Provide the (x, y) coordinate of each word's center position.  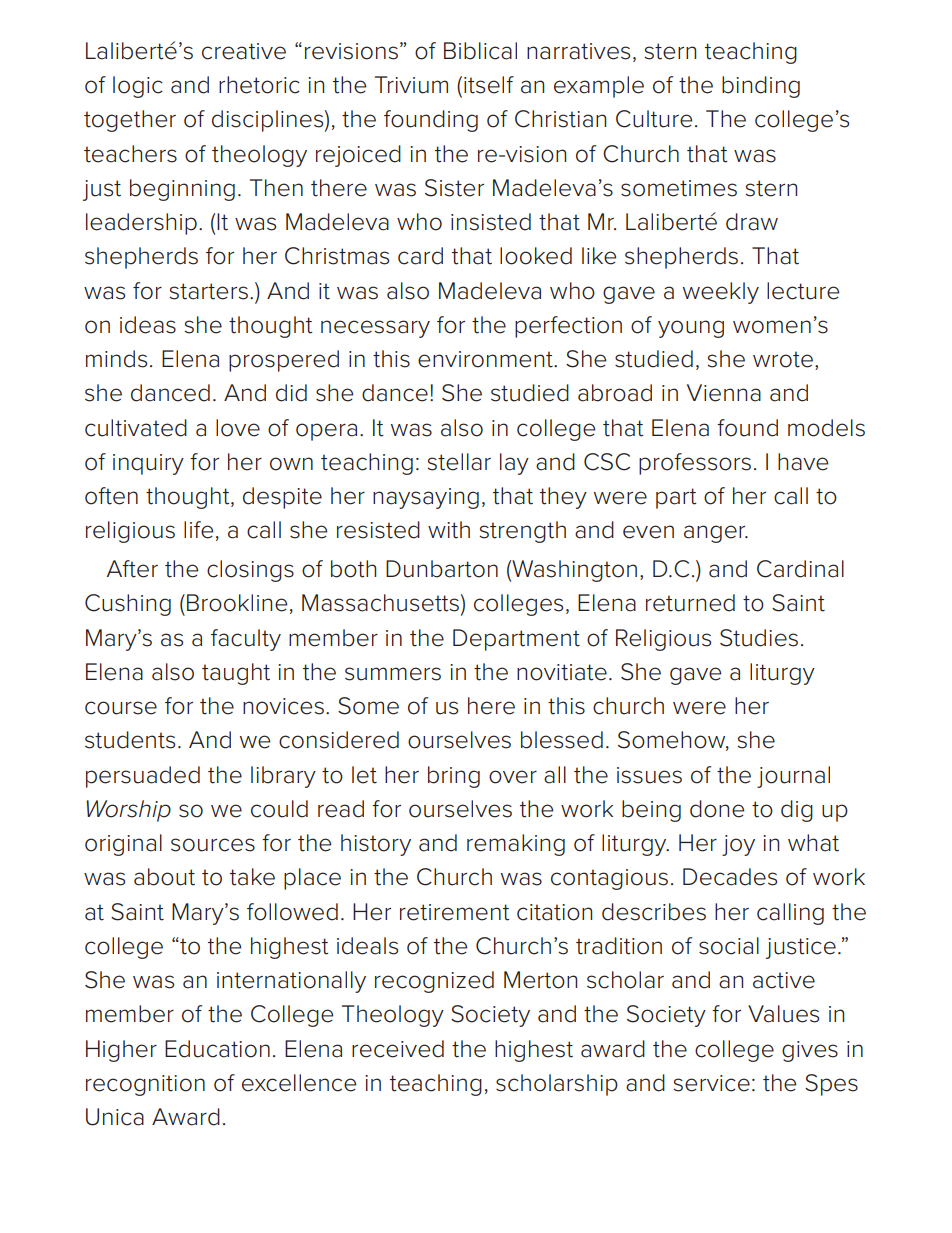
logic (138, 87)
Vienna (724, 393)
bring (454, 777)
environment (486, 359)
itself (489, 85)
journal (793, 777)
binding (761, 87)
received (398, 1049)
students (130, 740)
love (238, 428)
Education (217, 1049)
